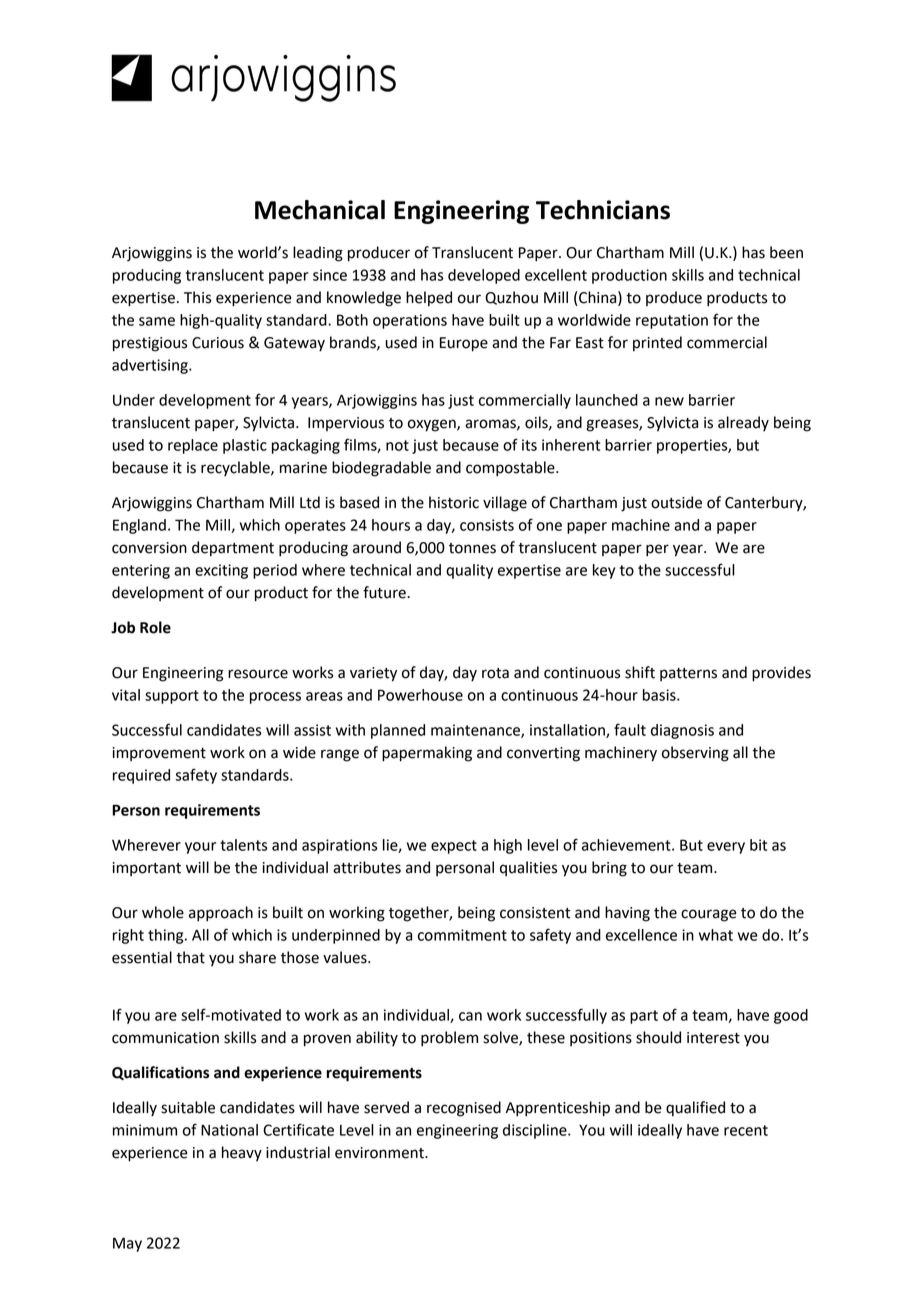  What do you see at coordinates (197, 297) in the screenshot?
I see `This` at bounding box center [197, 297].
